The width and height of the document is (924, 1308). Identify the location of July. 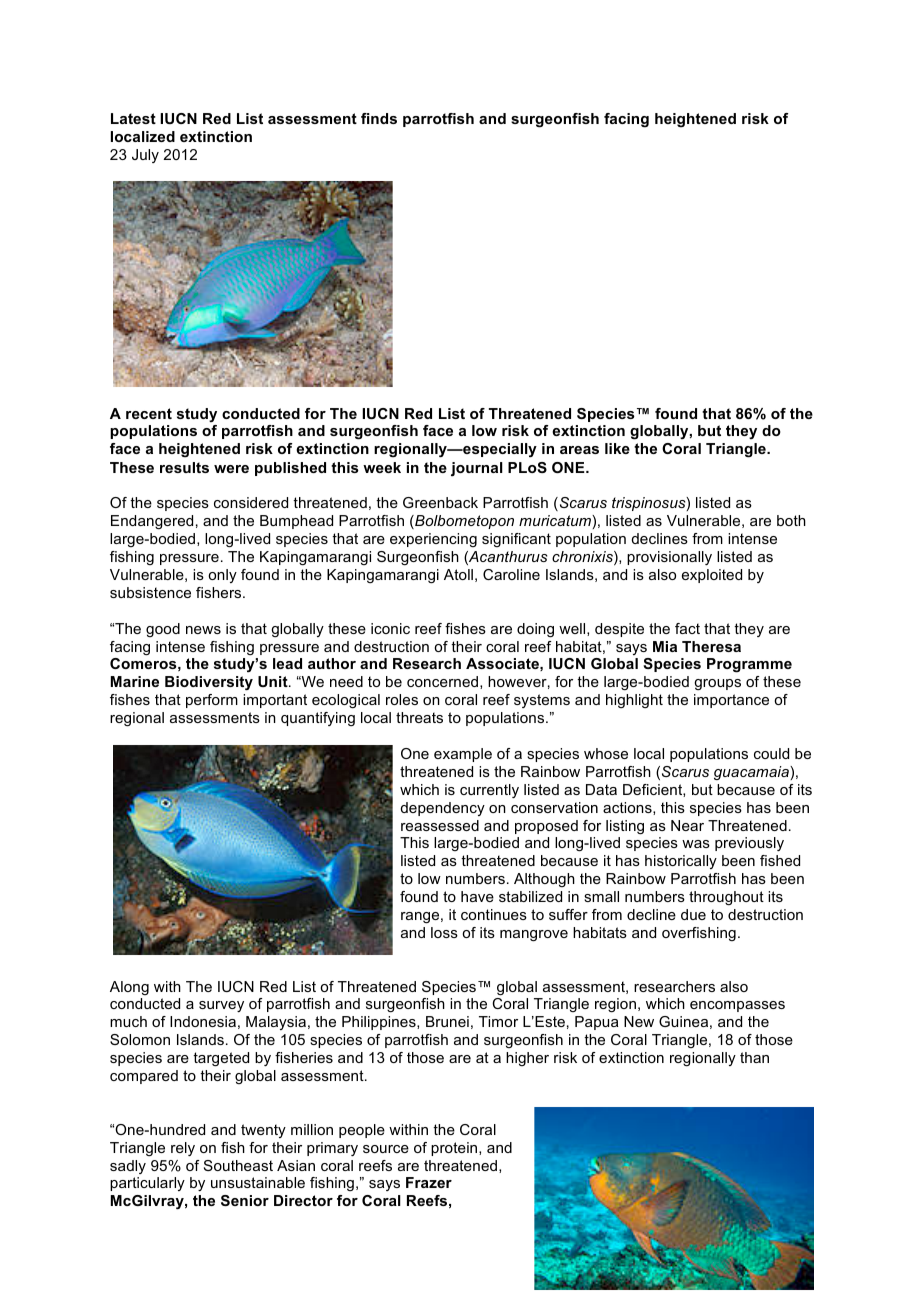
(145, 156).
